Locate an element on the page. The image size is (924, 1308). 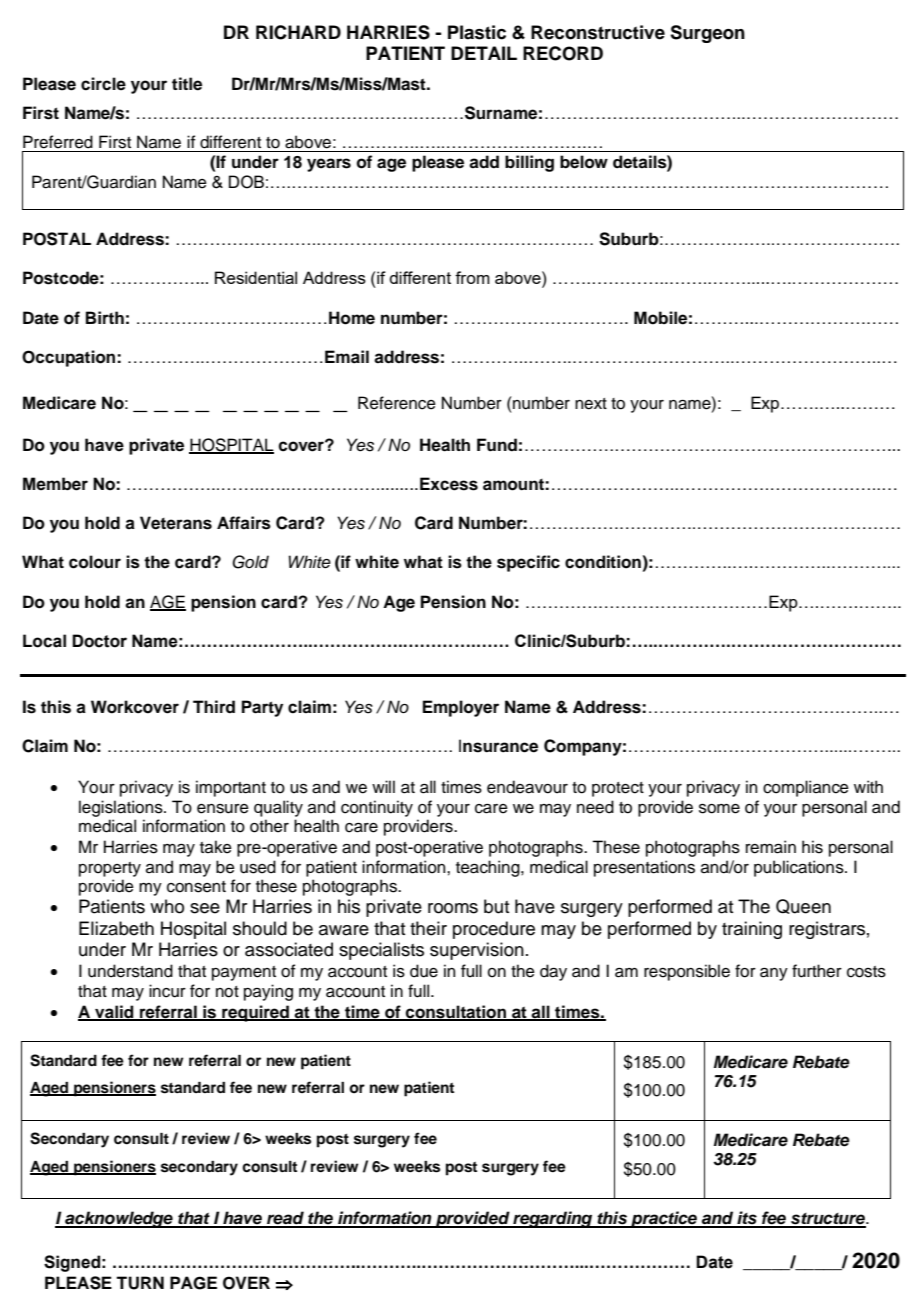
next is located at coordinates (591, 404).
